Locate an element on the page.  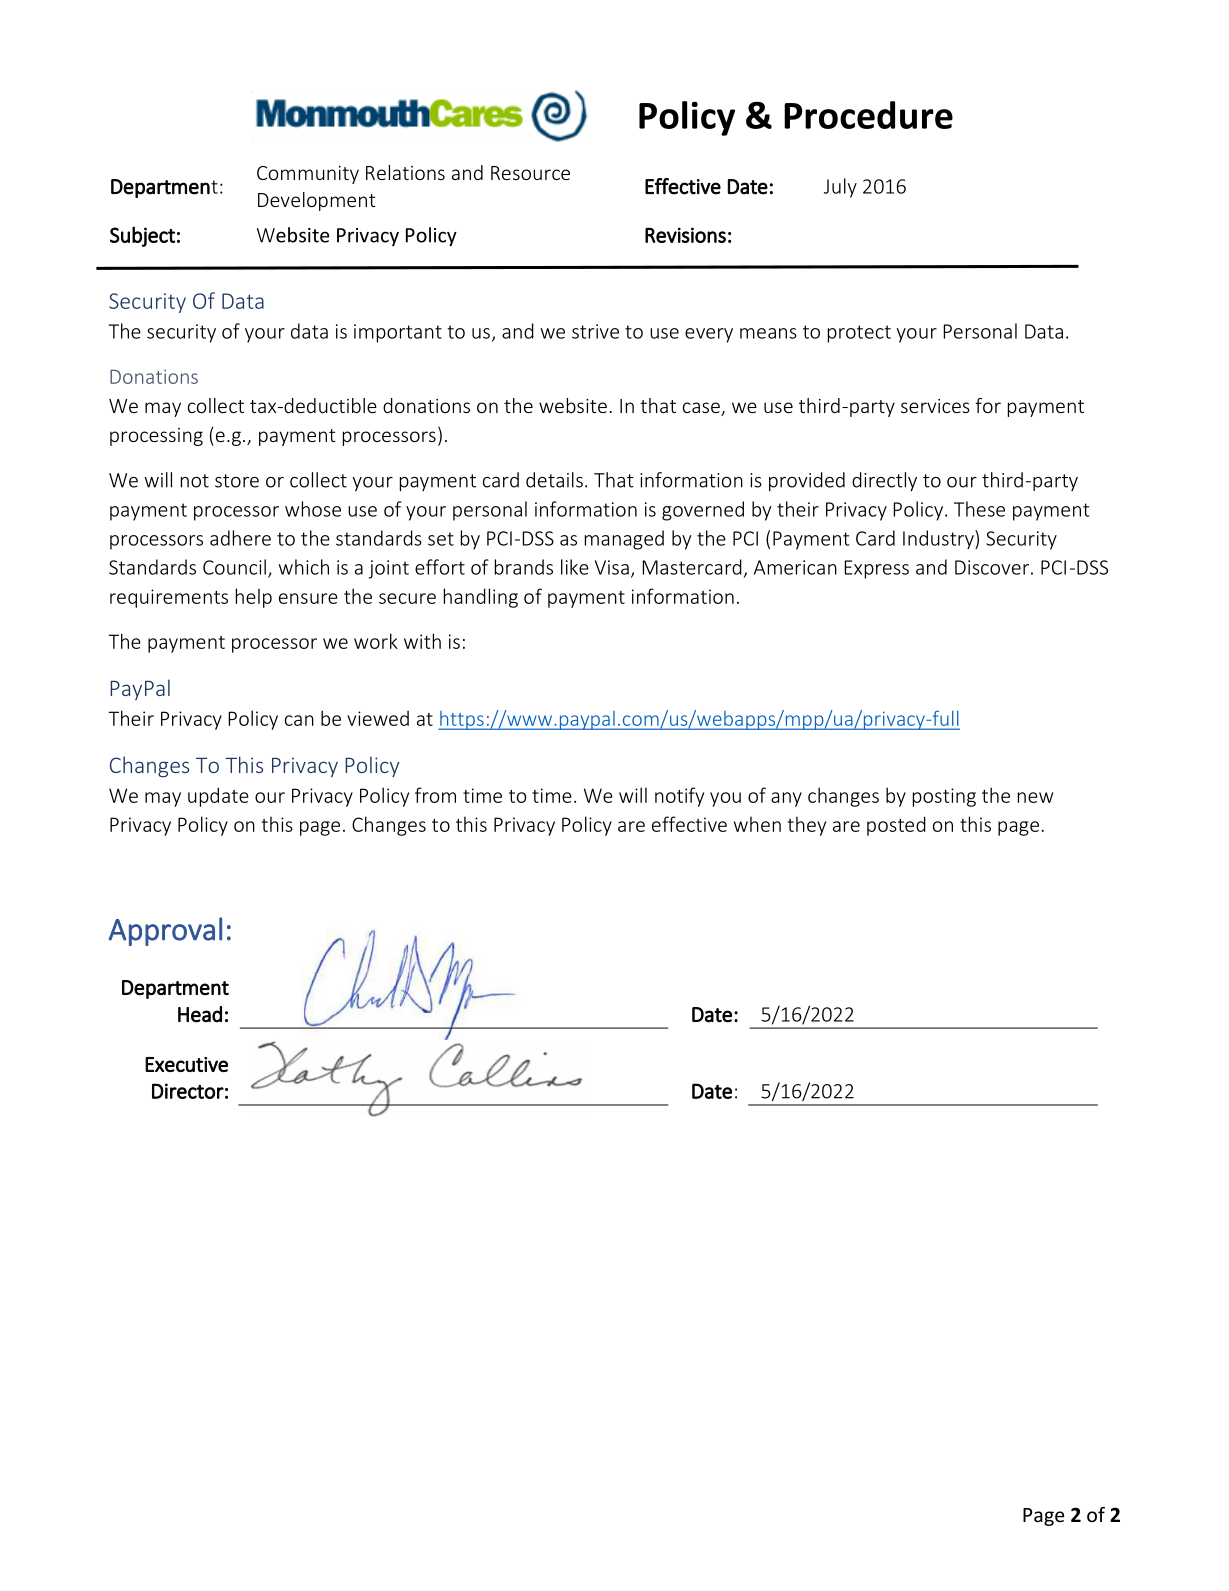
Head is located at coordinates (200, 1014).
